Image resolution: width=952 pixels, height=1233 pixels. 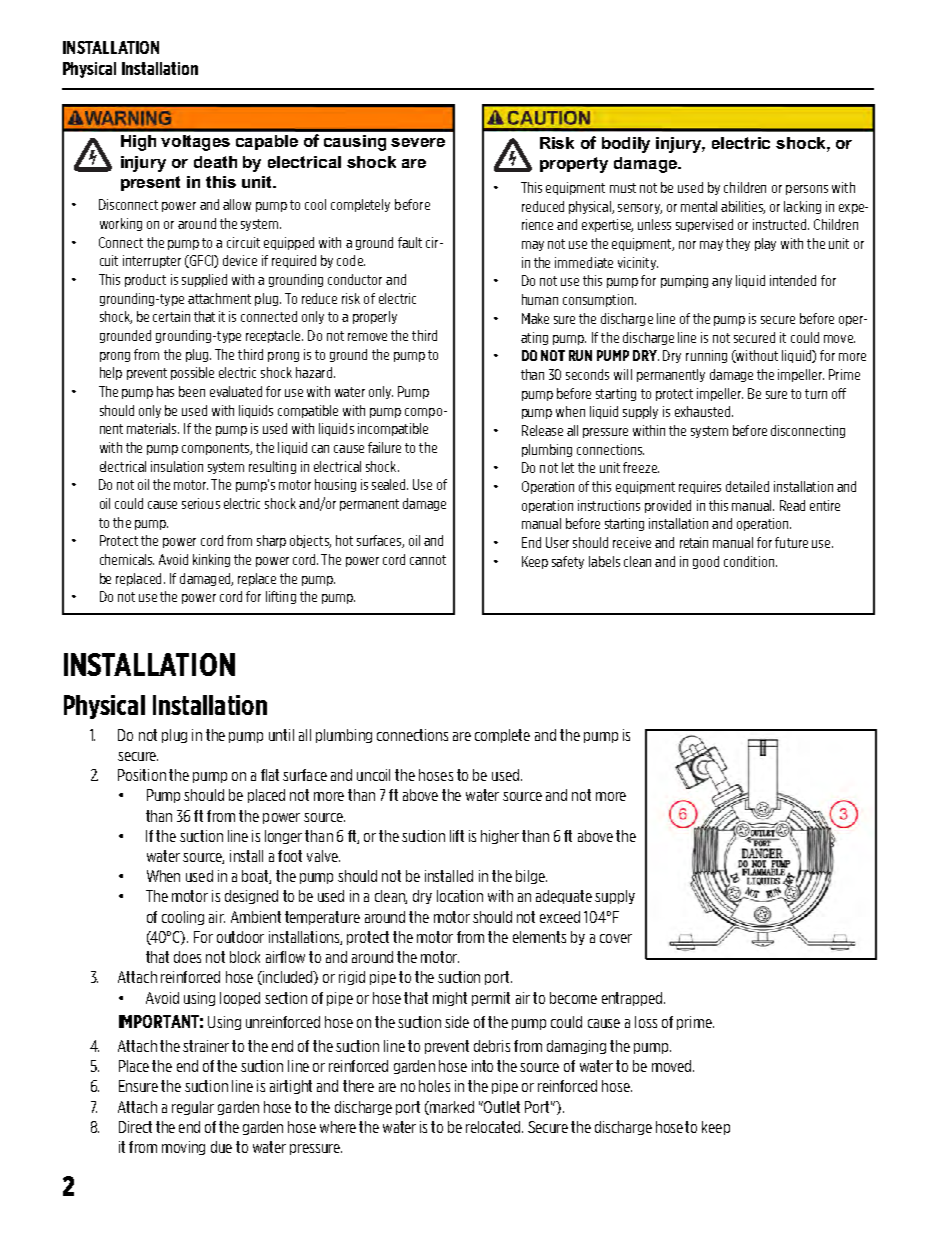 What do you see at coordinates (460, 896) in the page?
I see `location` at bounding box center [460, 896].
